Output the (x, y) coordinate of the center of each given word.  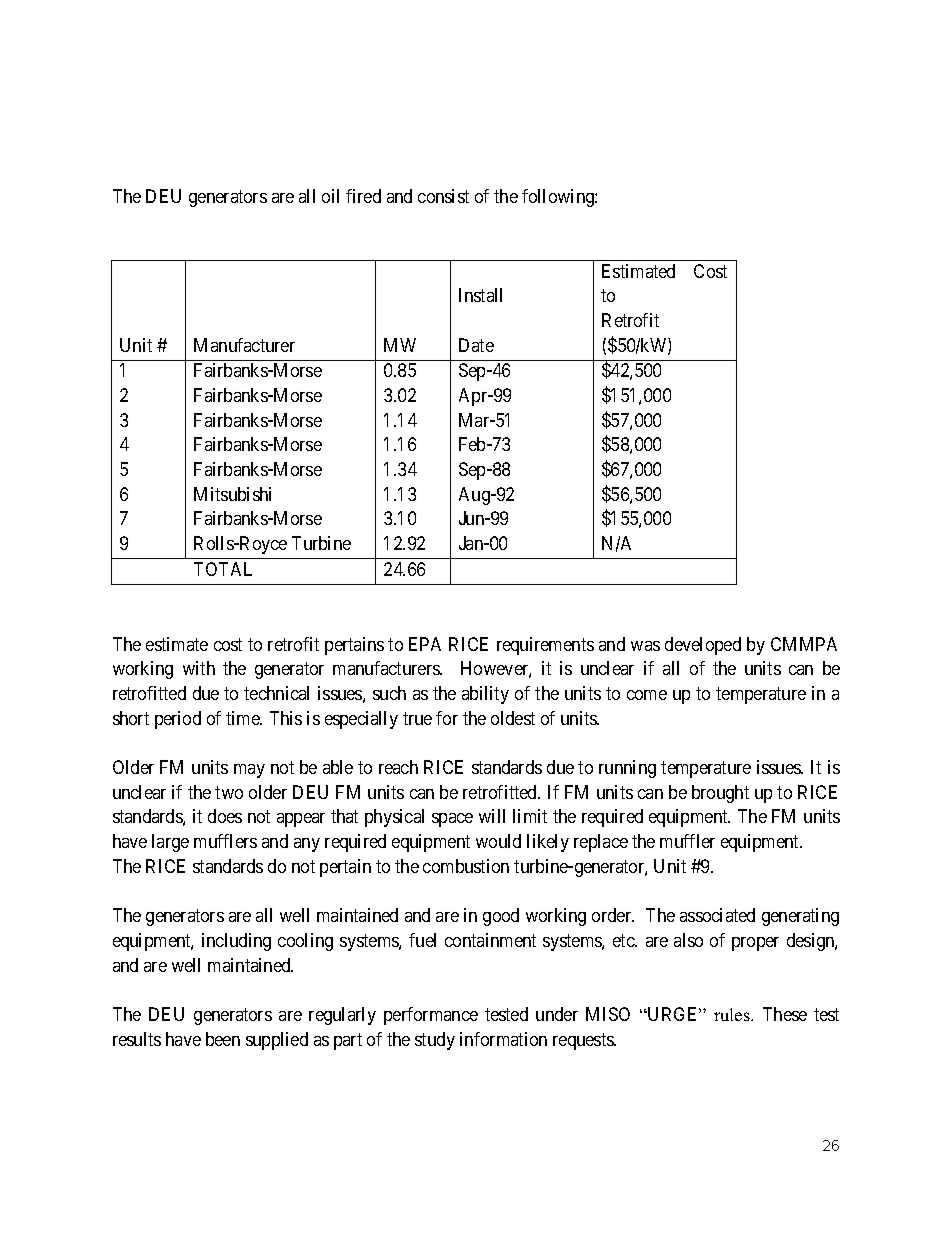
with (199, 668)
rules (733, 1014)
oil (330, 196)
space (452, 820)
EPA (425, 644)
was (645, 646)
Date (476, 345)
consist (443, 196)
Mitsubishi (232, 494)
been (223, 1039)
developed (703, 646)
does (225, 816)
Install (480, 295)
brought (720, 794)
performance (431, 1016)
